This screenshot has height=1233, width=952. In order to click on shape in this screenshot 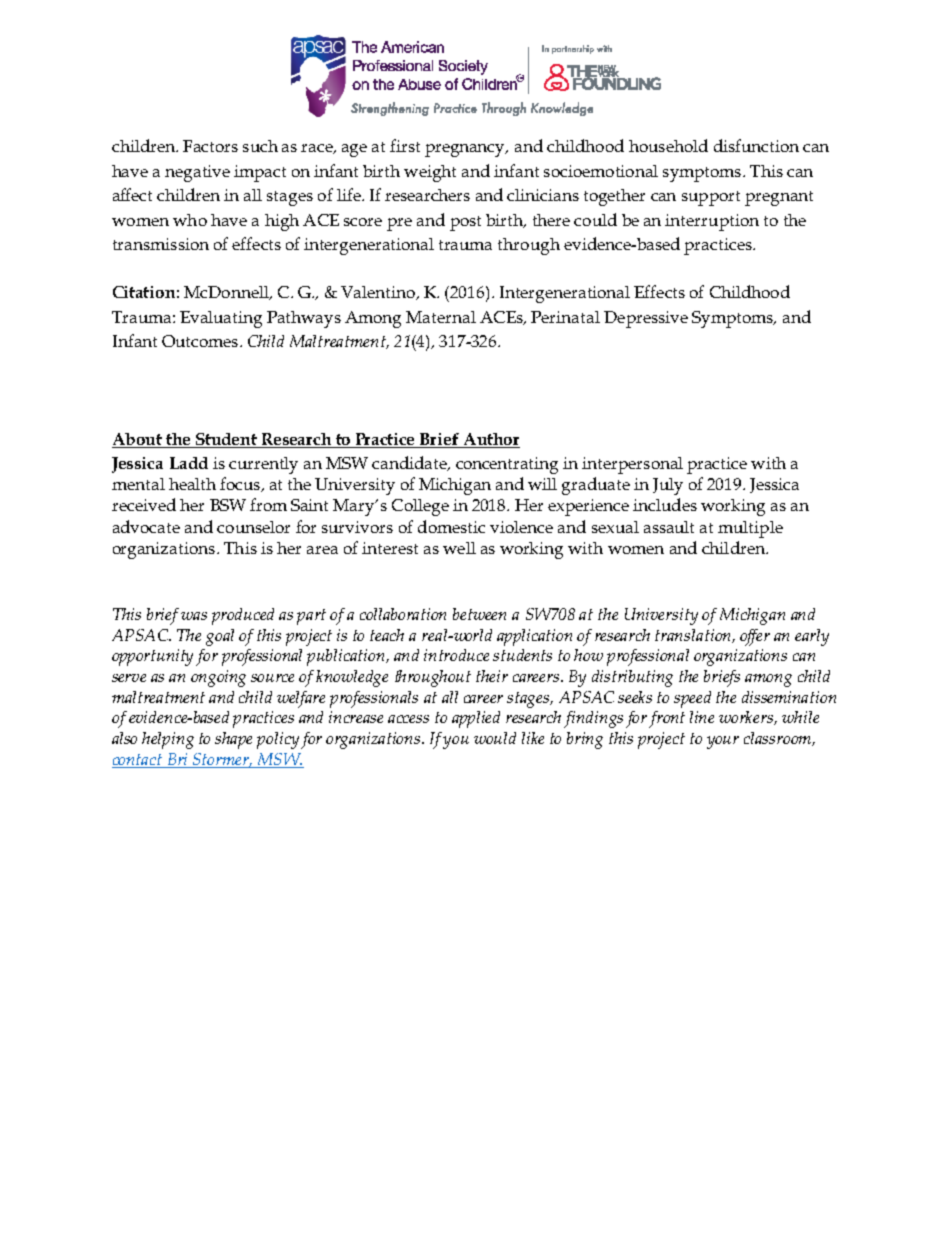, I will do `click(233, 740)`.
